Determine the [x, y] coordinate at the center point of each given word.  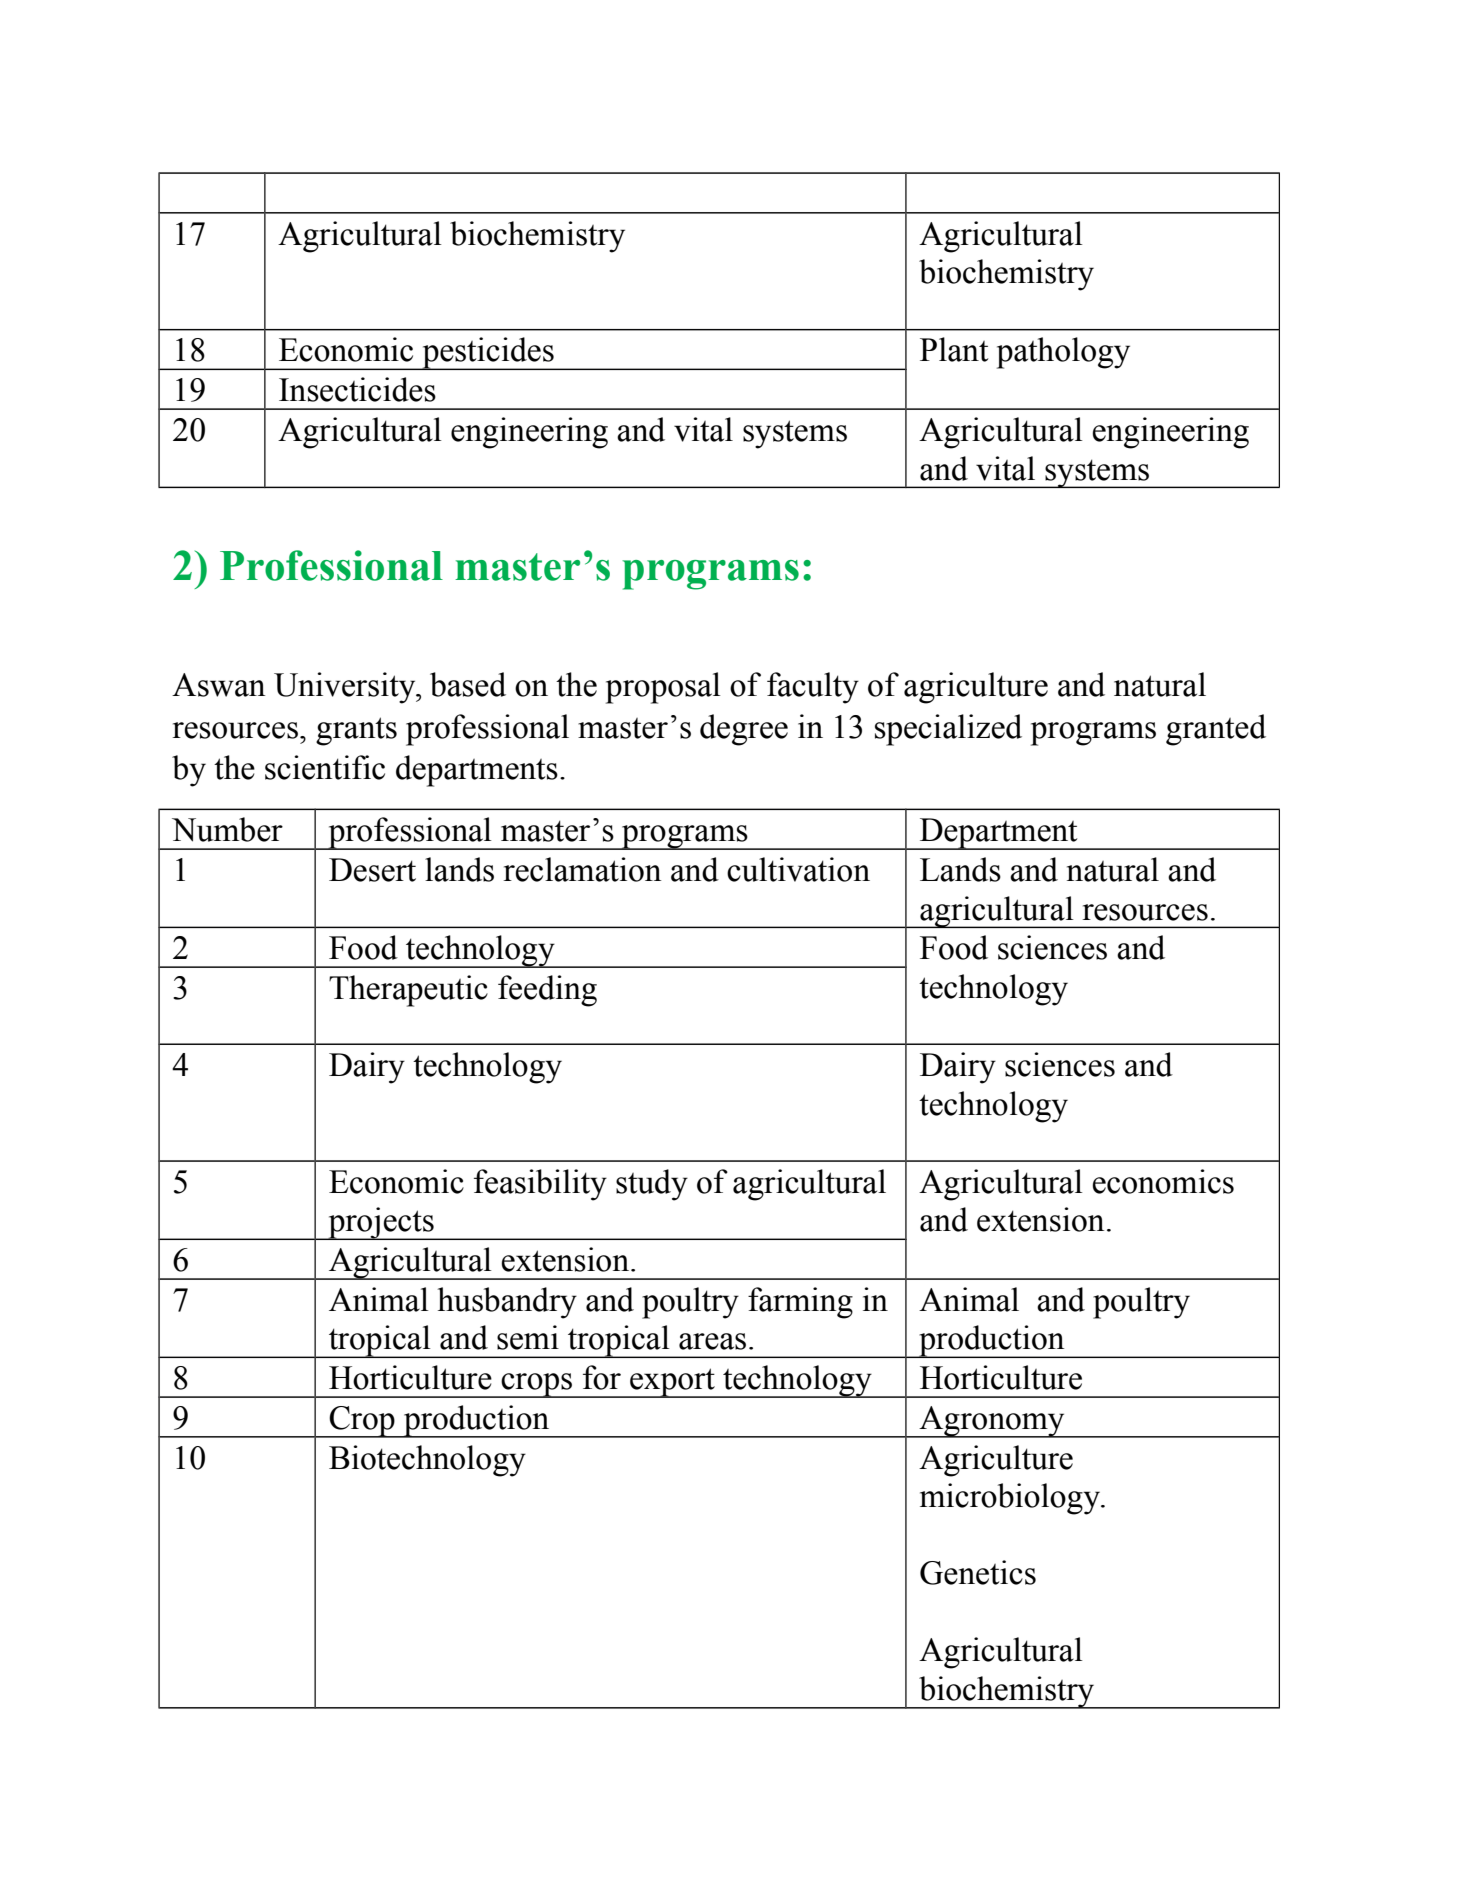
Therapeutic [408, 991]
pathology [1063, 353]
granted [1216, 730]
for [602, 1377]
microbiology [1011, 1499]
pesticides [488, 353]
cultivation [798, 869]
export [672, 1383]
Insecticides [357, 389]
